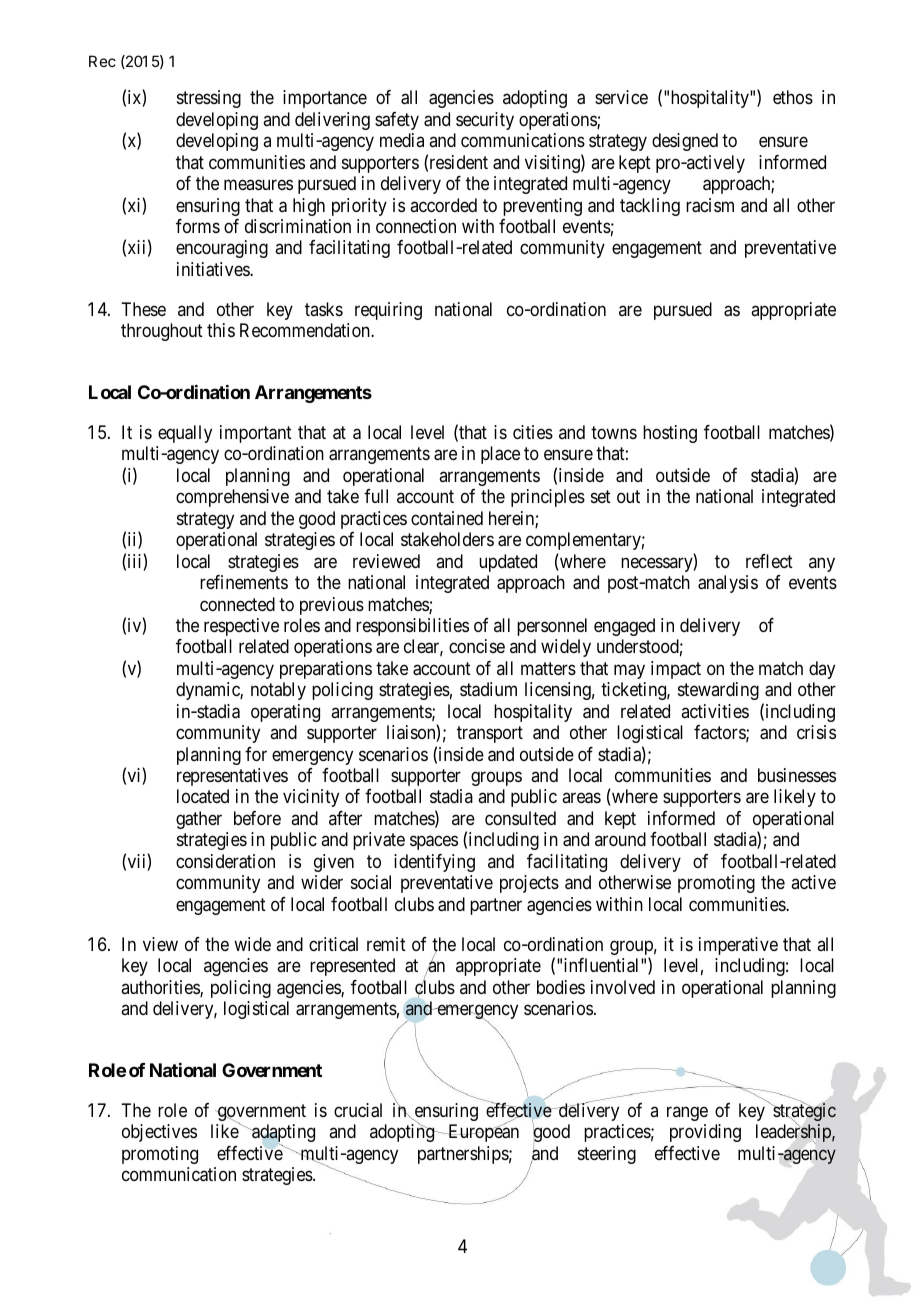 This image has height=1308, width=924. I want to click on designed, so click(685, 142).
